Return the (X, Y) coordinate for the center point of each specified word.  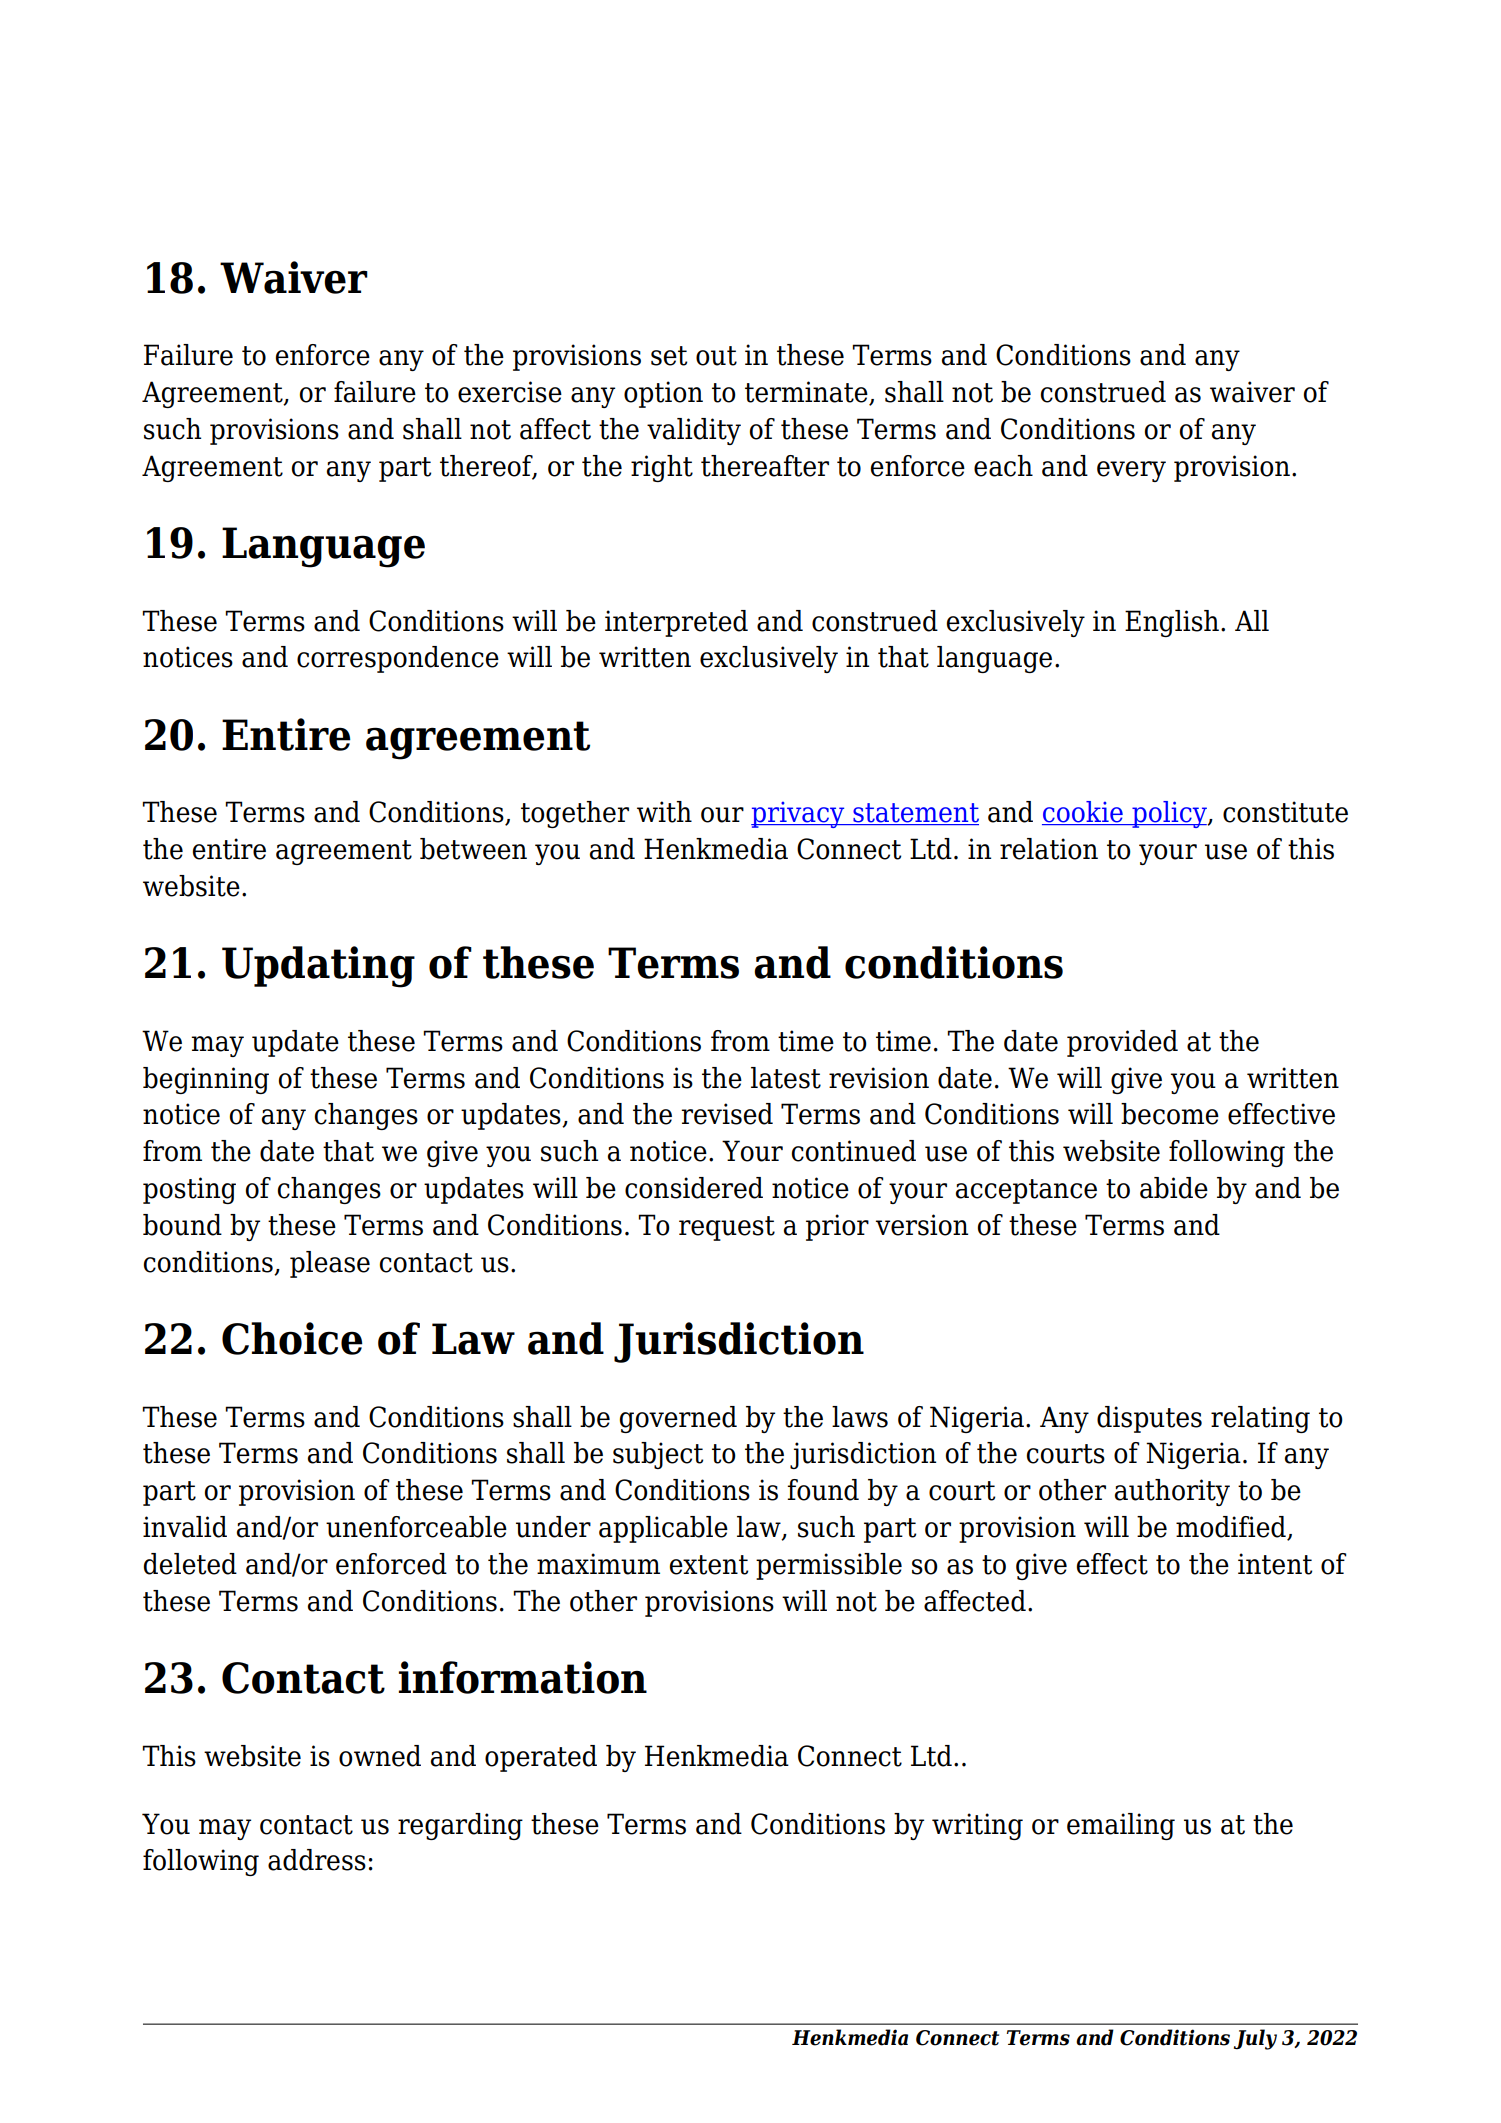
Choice (292, 1338)
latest (786, 1078)
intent (1275, 1564)
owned (380, 1756)
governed (678, 1419)
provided (1122, 1043)
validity (694, 431)
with (664, 812)
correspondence (398, 659)
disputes (1149, 1419)
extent (709, 1565)
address (317, 1860)
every (1131, 471)
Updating (318, 967)
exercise (510, 392)
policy (1169, 814)
